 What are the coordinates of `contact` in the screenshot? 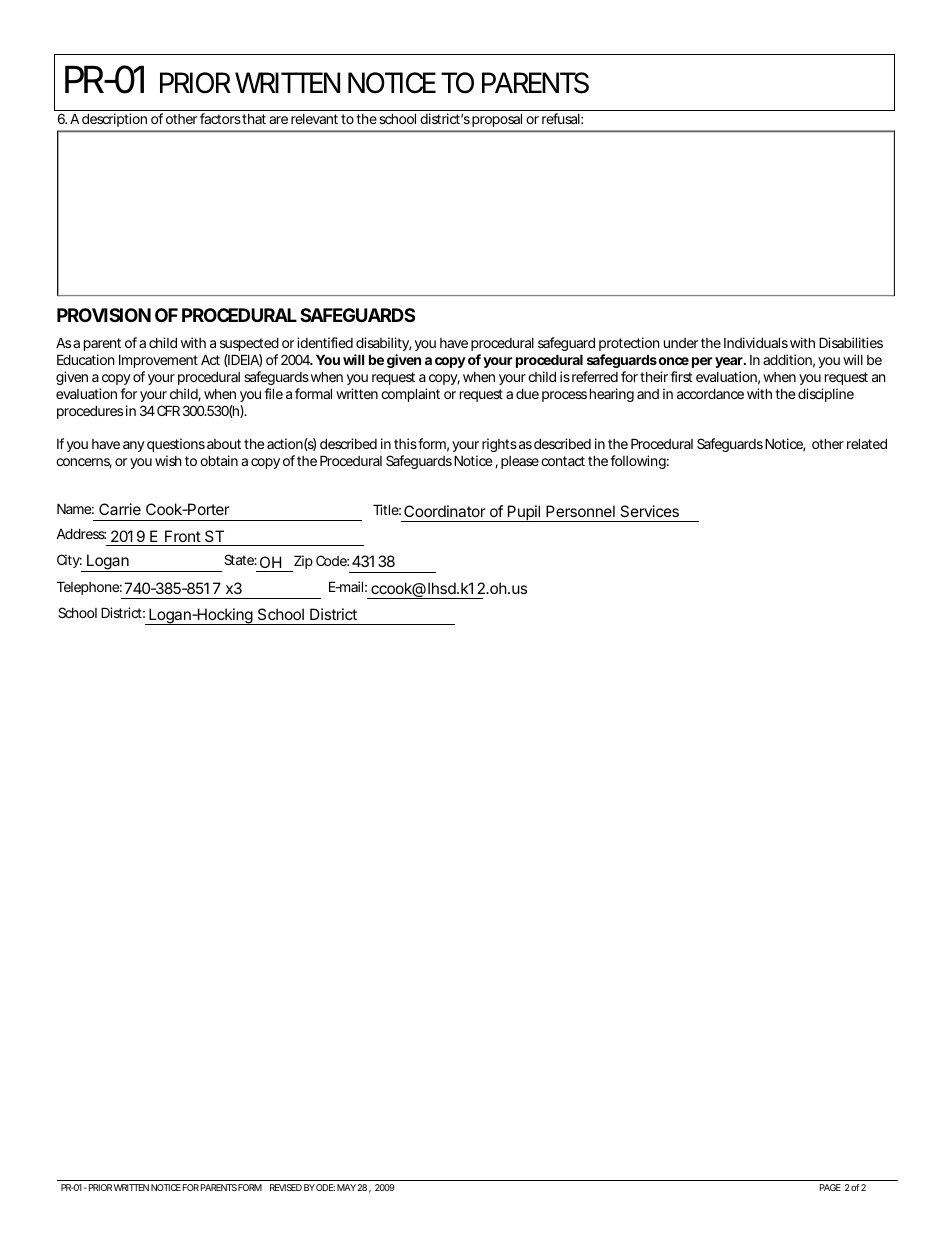 It's located at (563, 461).
